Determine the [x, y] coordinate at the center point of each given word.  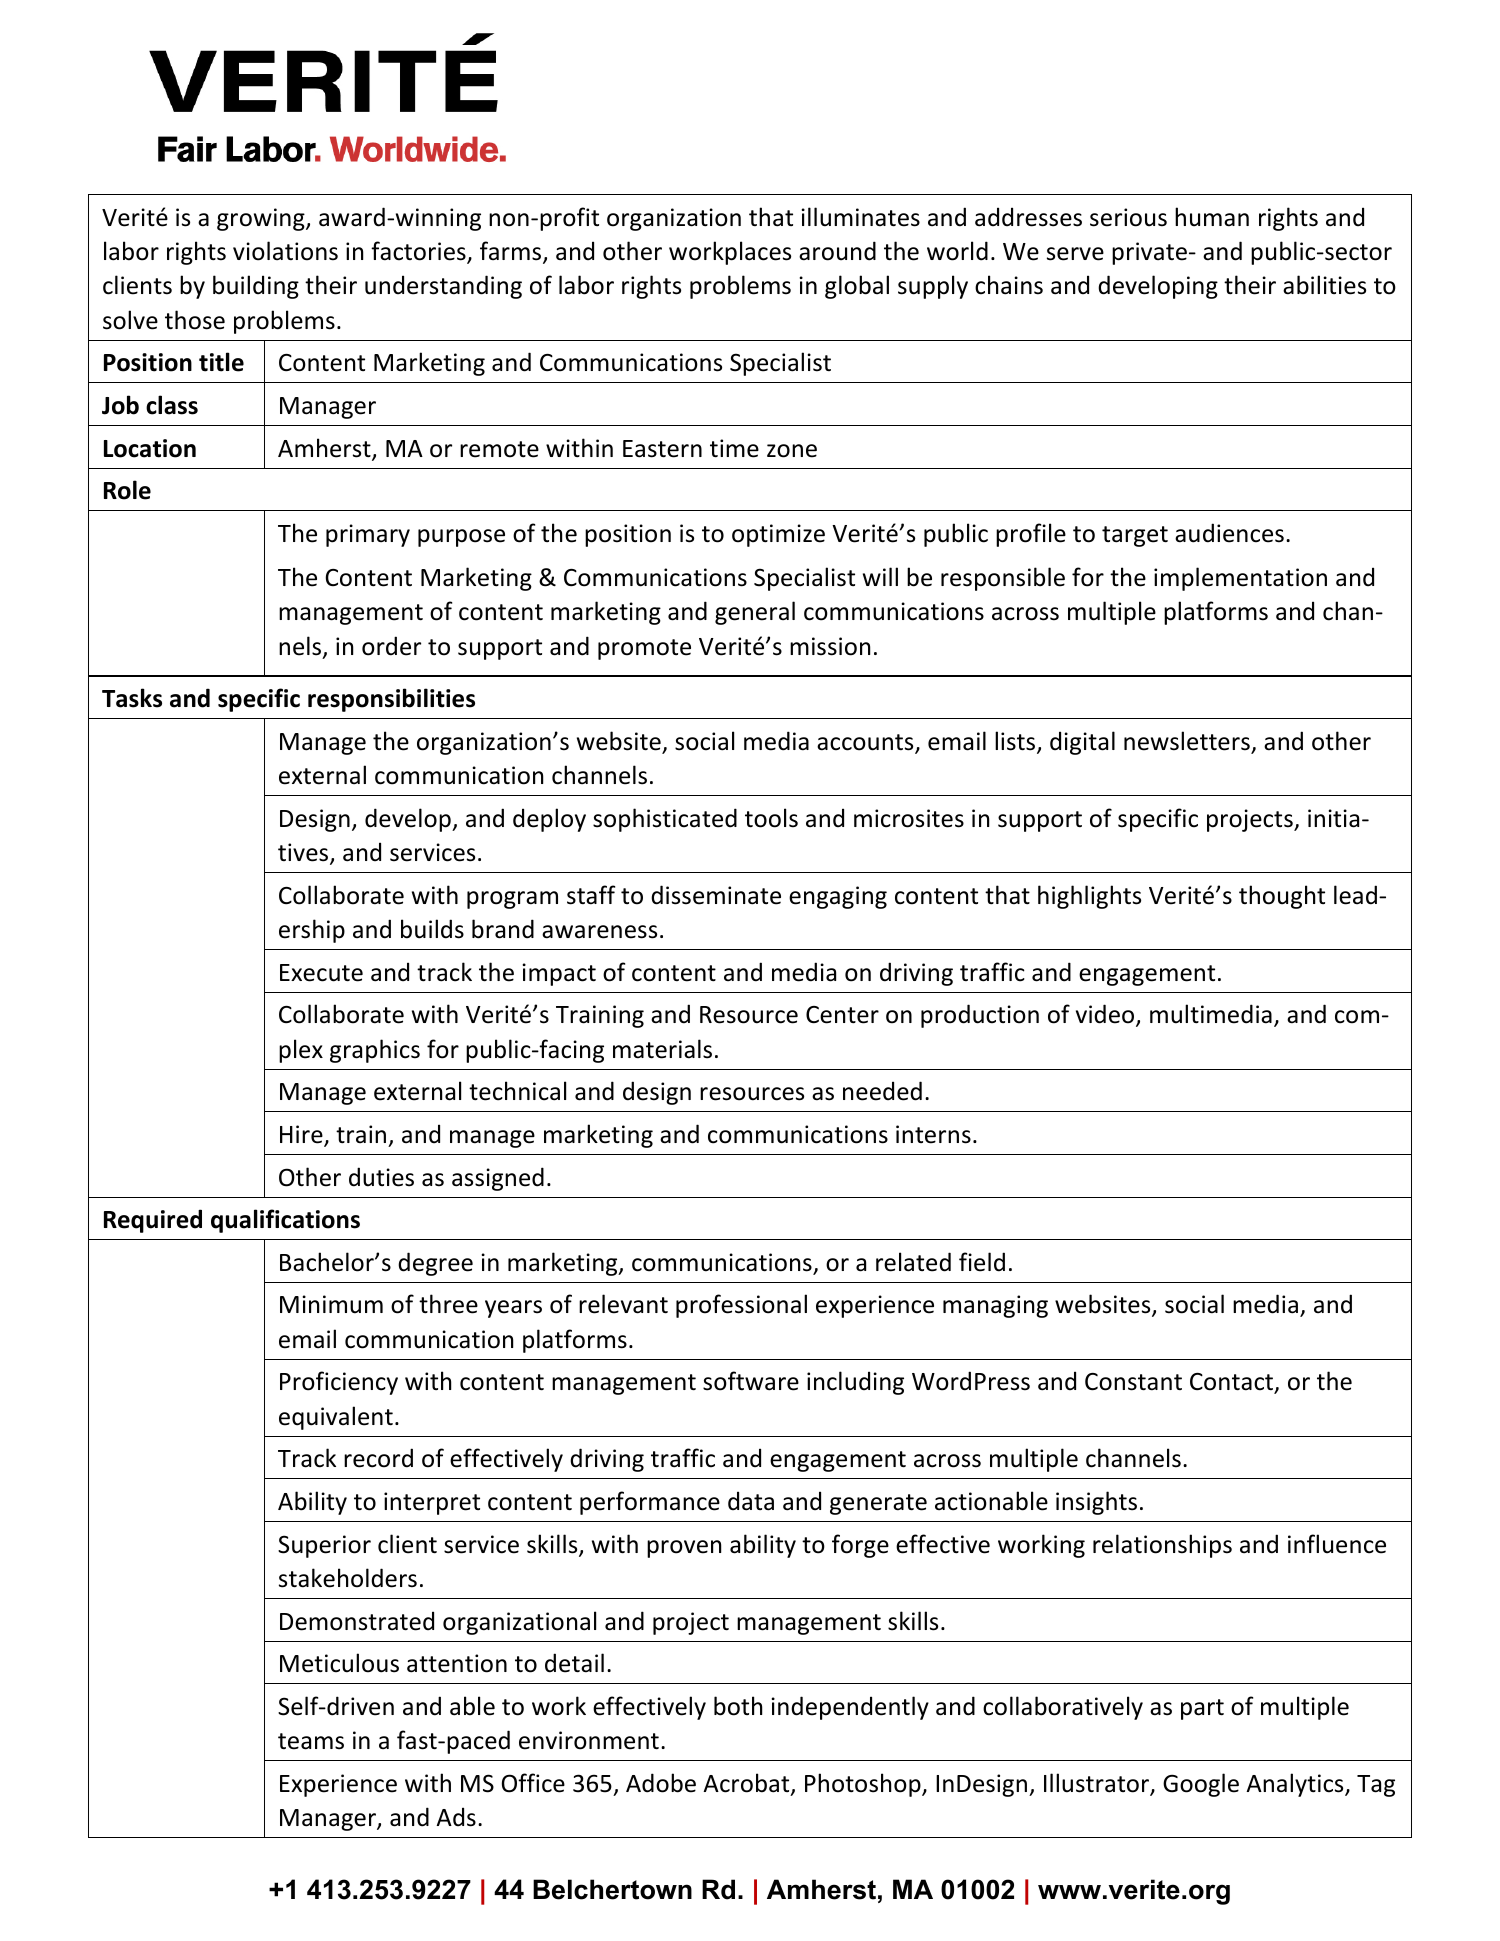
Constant [1133, 1382]
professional [741, 1306]
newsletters [1188, 742]
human [1212, 217]
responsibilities [391, 700]
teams [311, 1741]
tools [771, 818]
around [837, 251]
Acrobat [747, 1784]
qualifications [285, 1221]
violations [285, 251]
